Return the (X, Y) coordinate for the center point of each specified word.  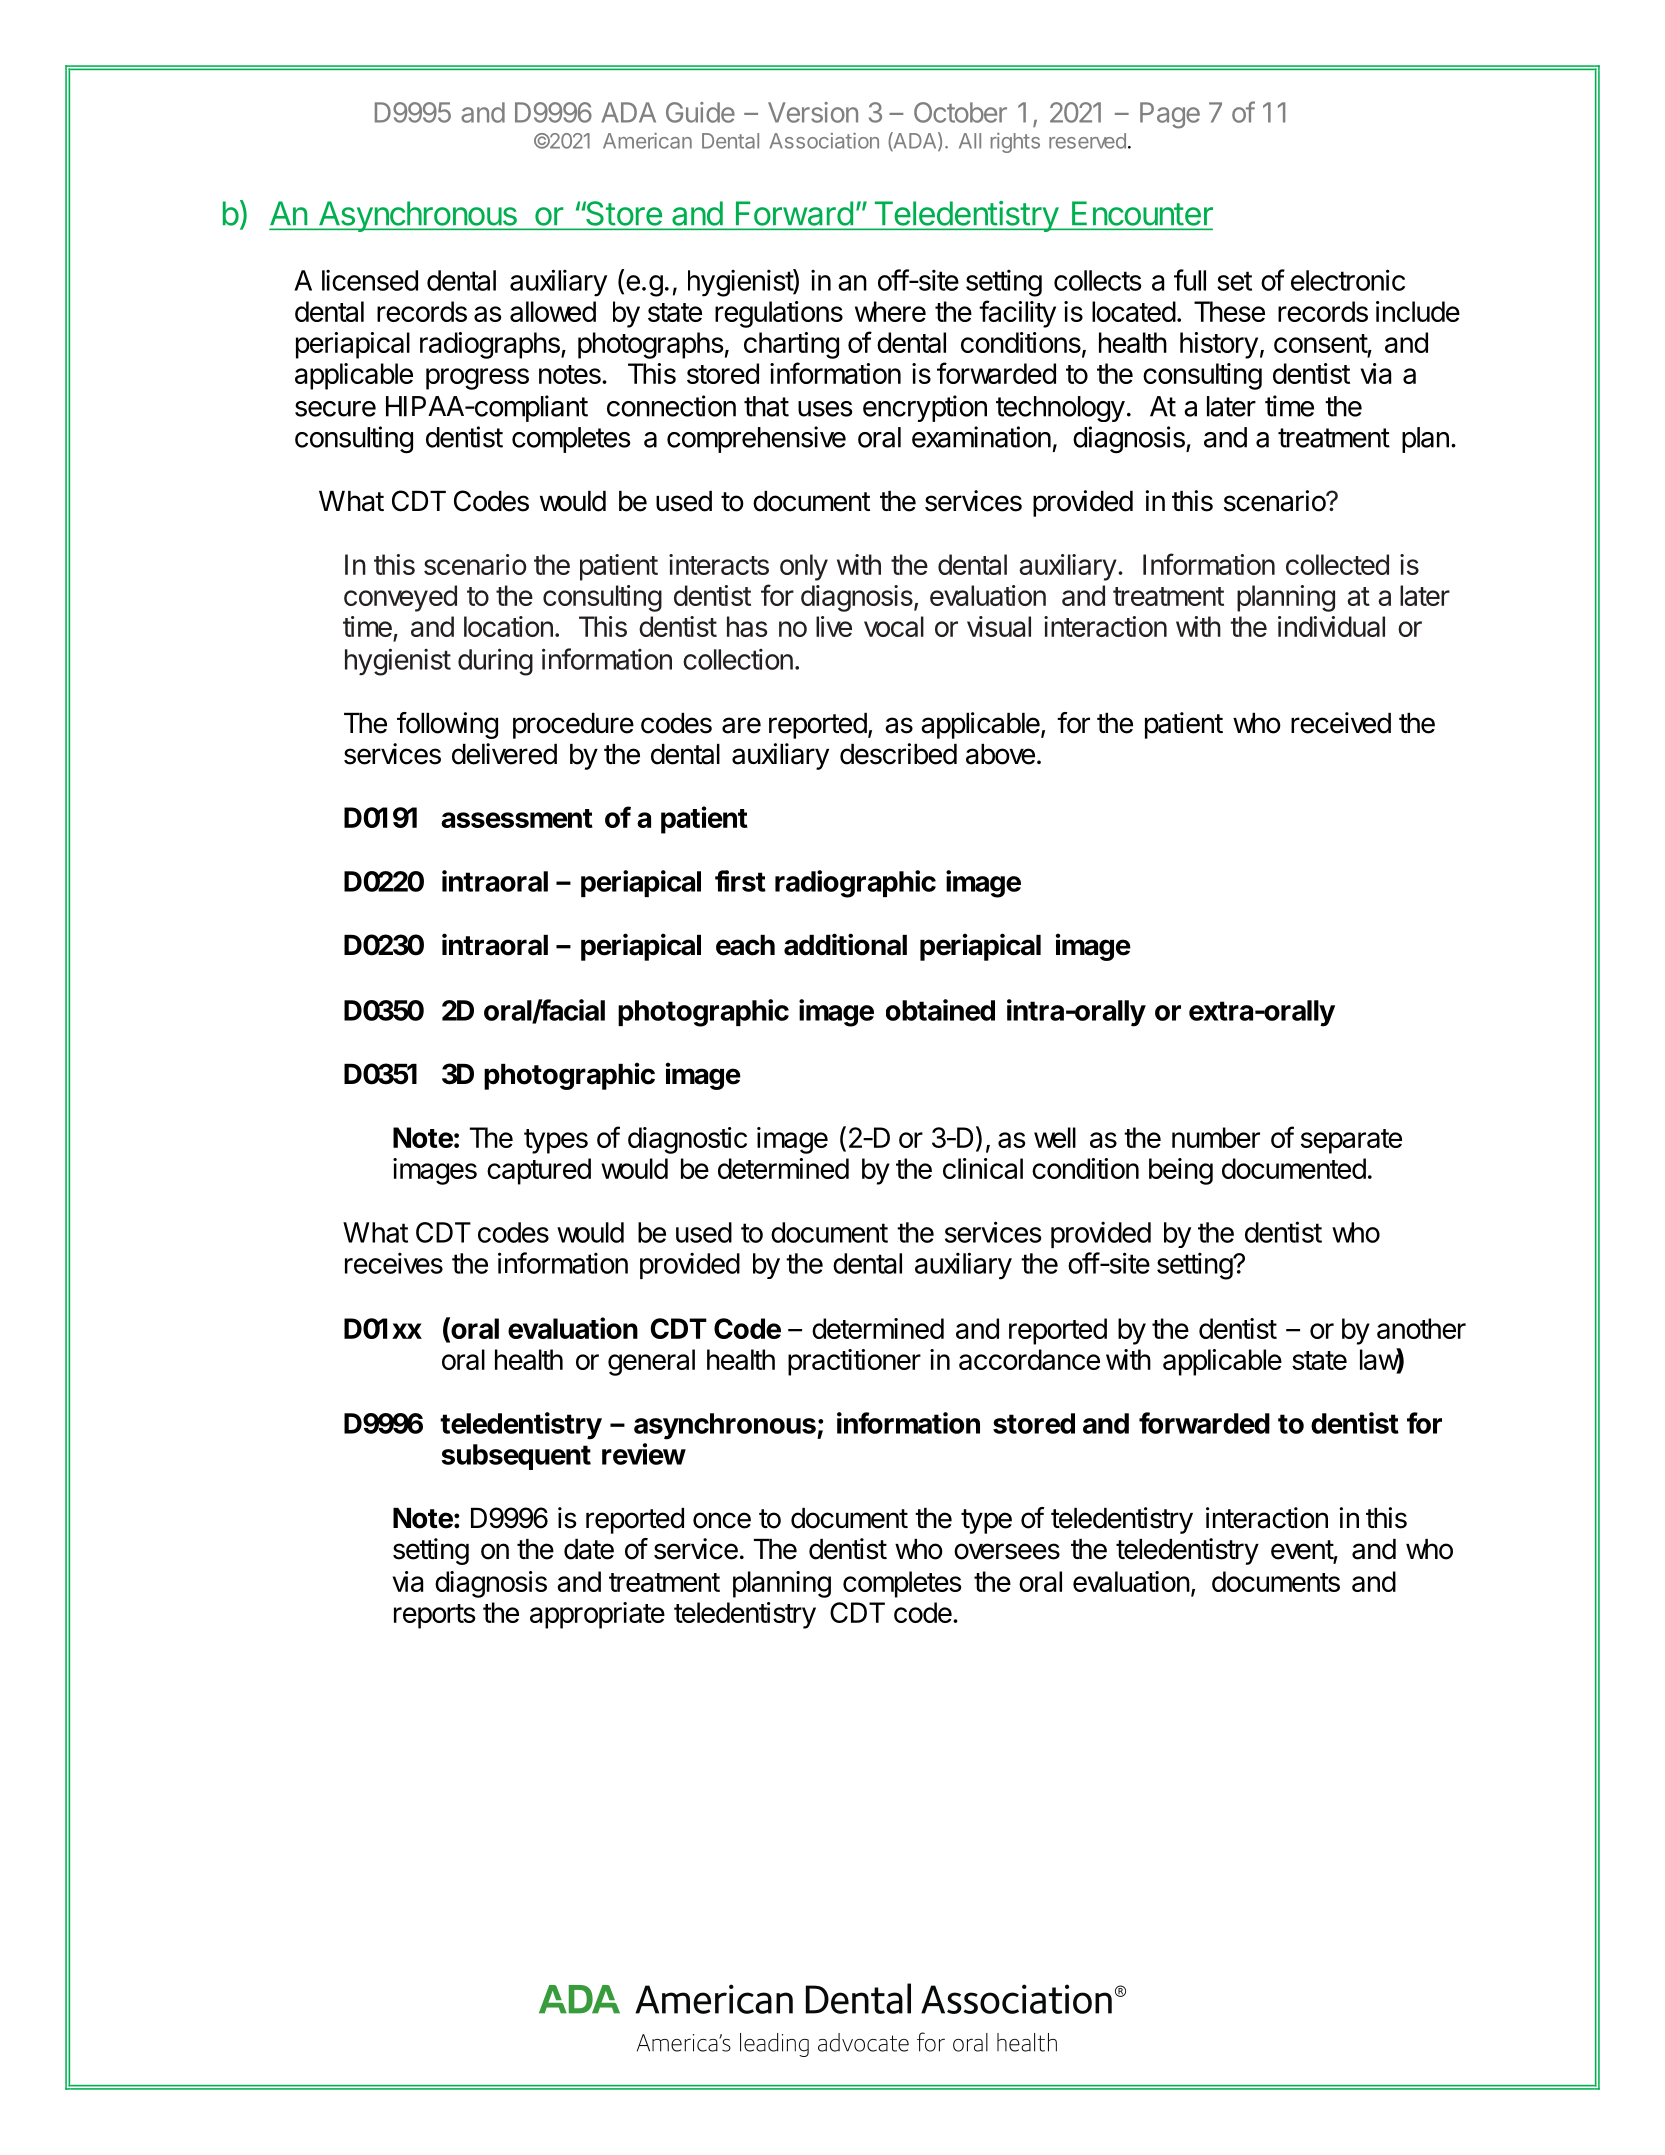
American (647, 141)
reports (435, 1616)
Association (824, 141)
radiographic (855, 884)
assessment (517, 818)
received (1341, 723)
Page (1170, 115)
